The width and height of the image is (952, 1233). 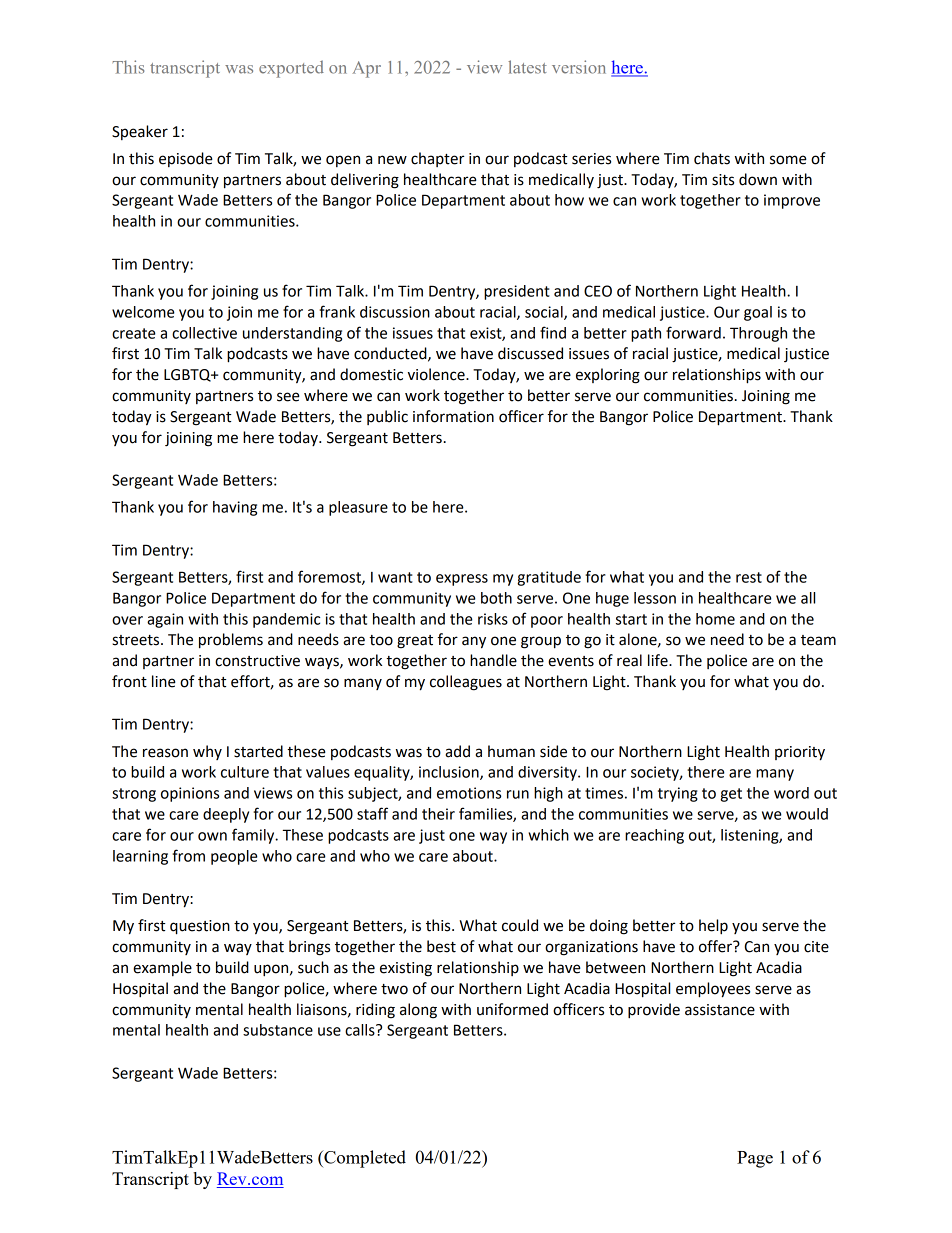 What do you see at coordinates (493, 619) in the image?
I see `risks` at bounding box center [493, 619].
